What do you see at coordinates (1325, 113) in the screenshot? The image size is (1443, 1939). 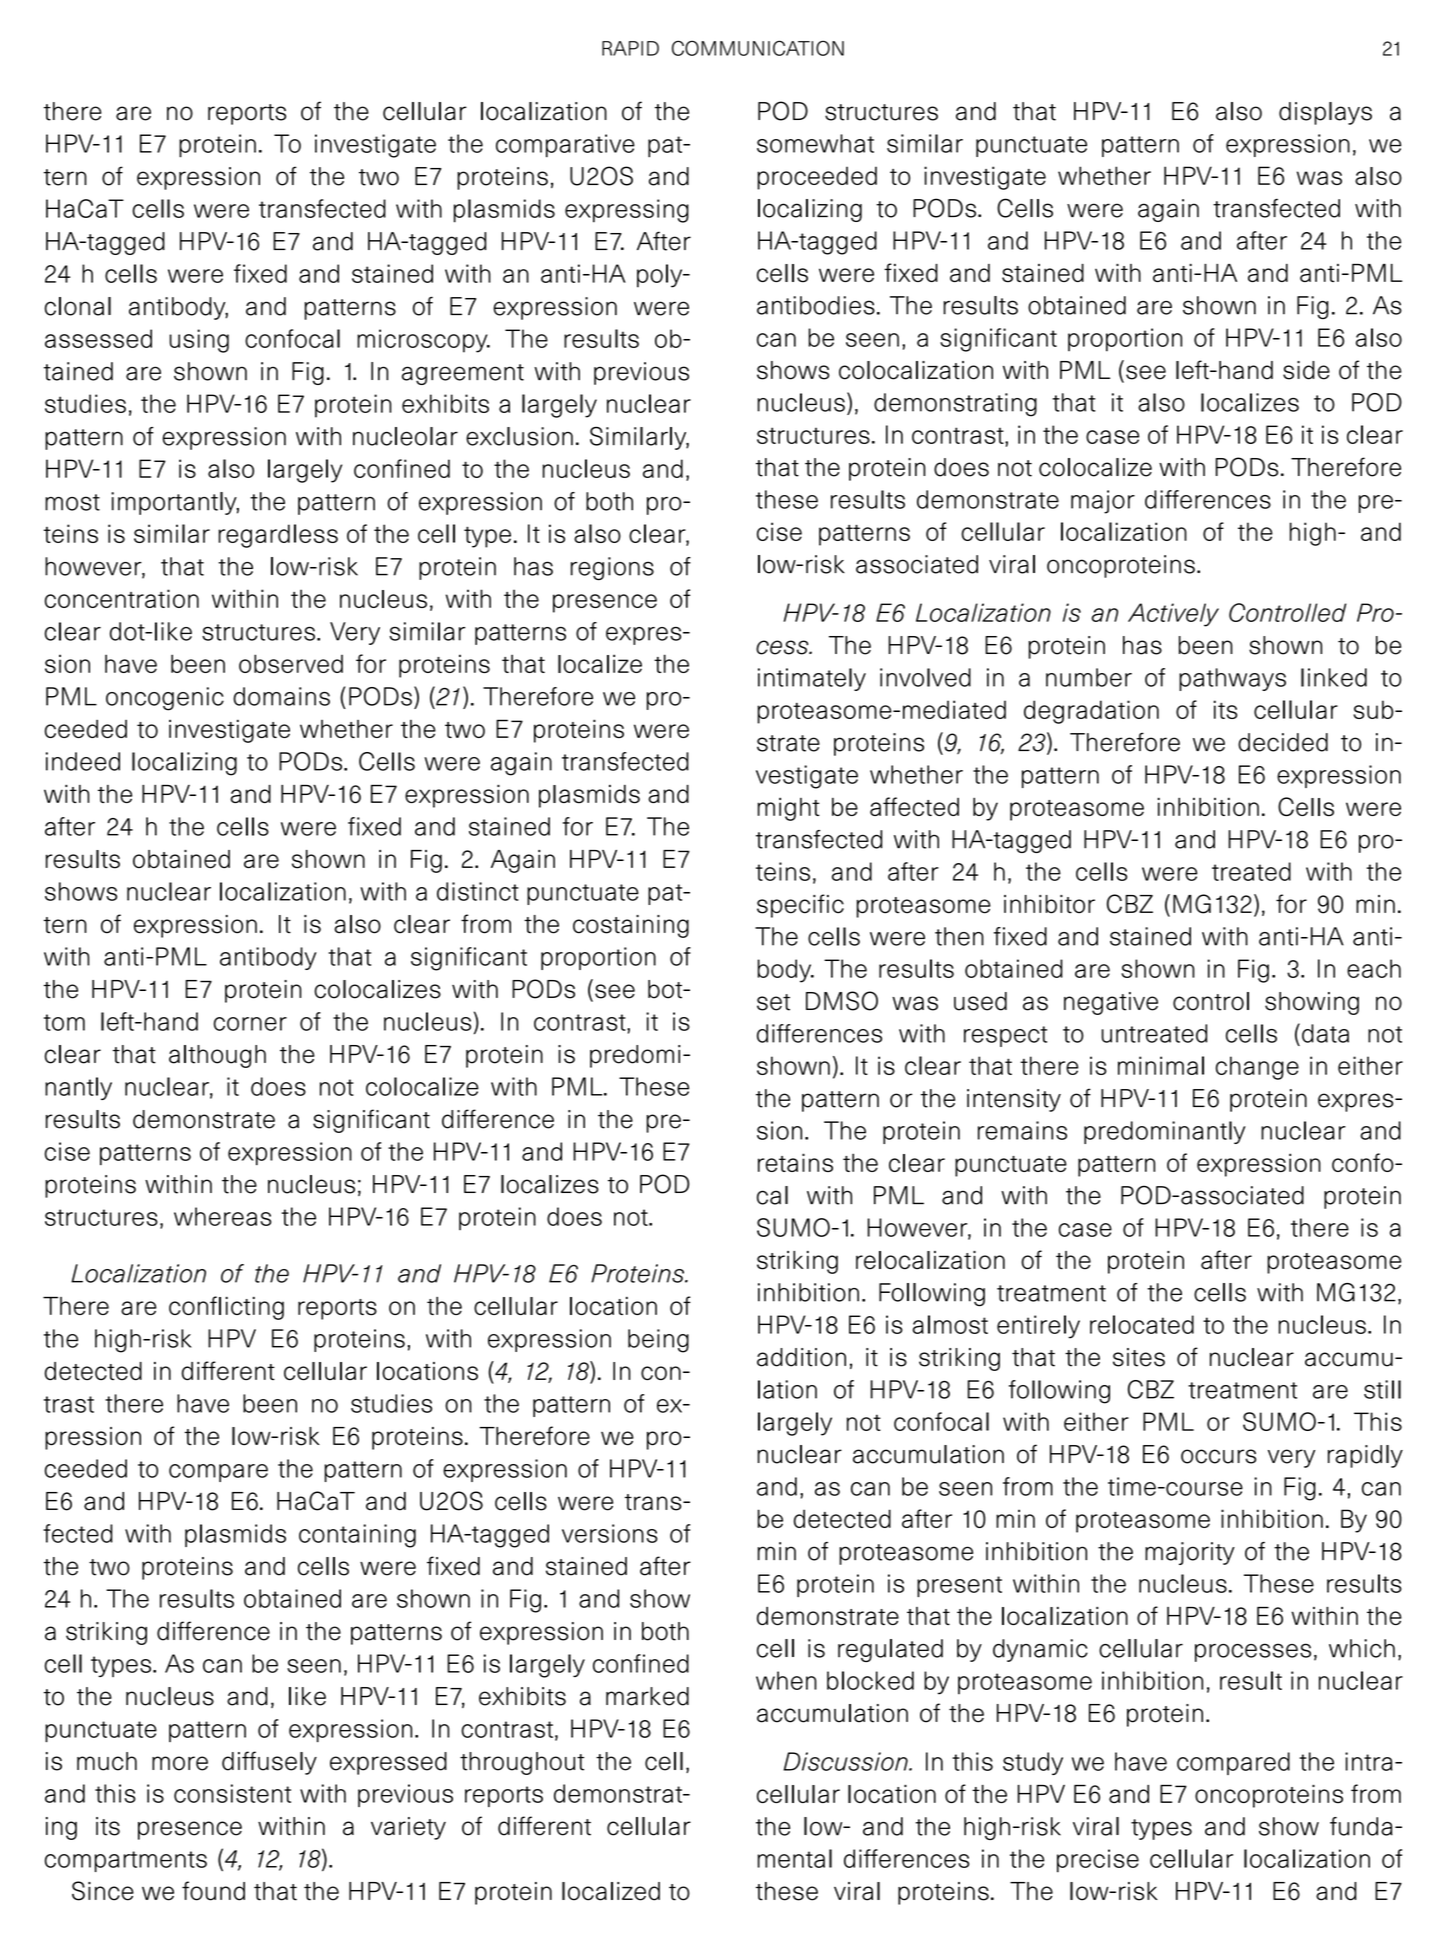 I see `displays` at bounding box center [1325, 113].
